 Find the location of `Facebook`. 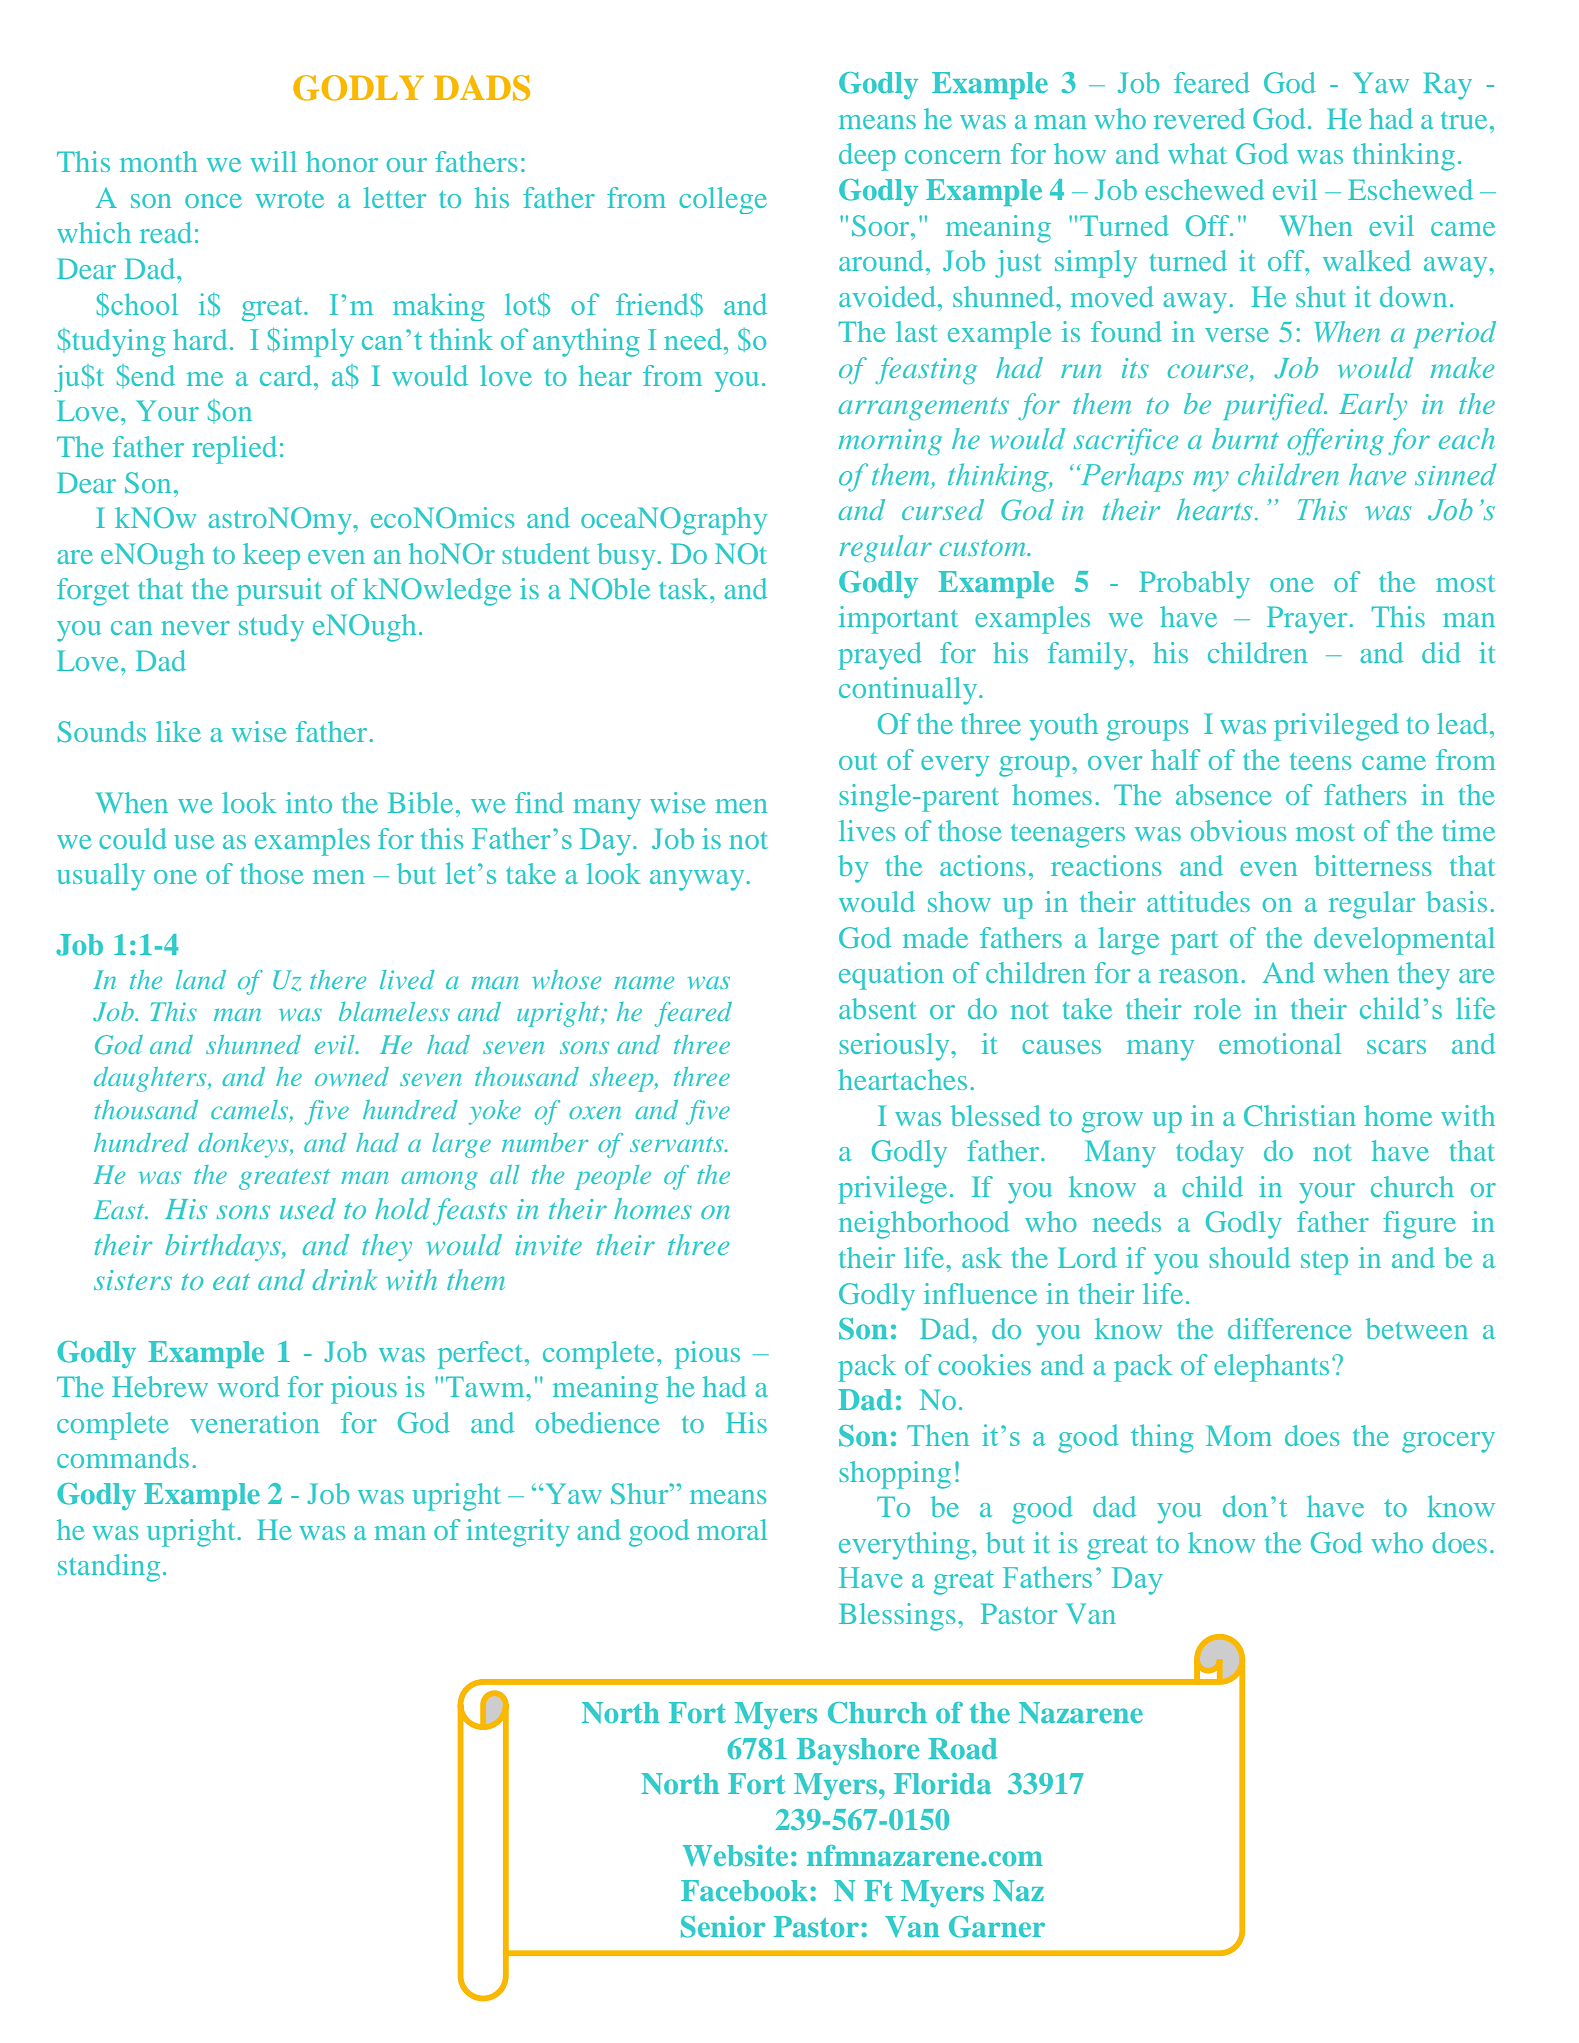

Facebook is located at coordinates (744, 1890).
